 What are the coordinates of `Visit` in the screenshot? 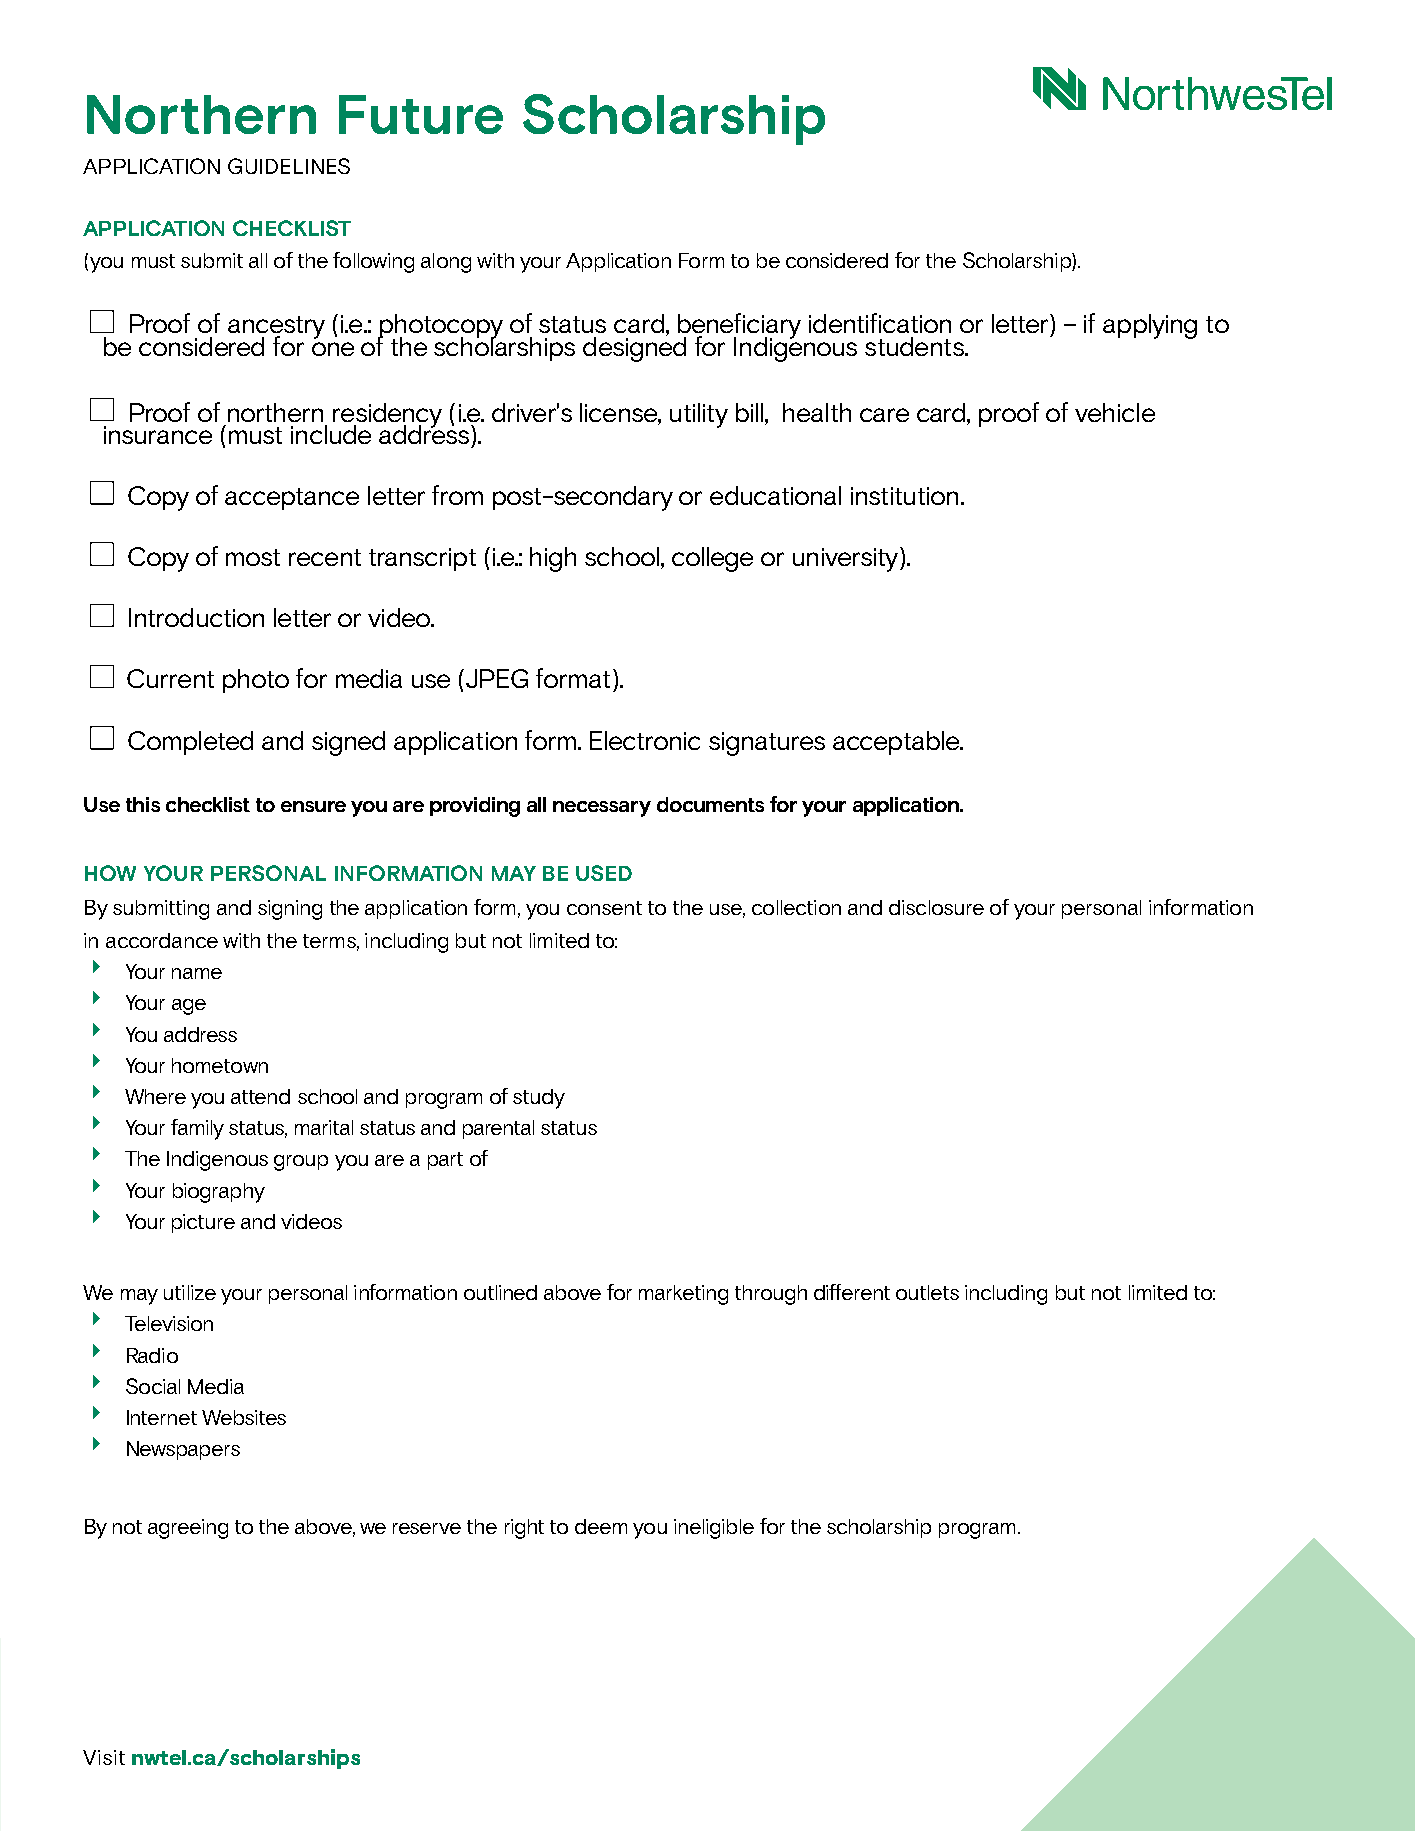 It's located at (104, 1757).
